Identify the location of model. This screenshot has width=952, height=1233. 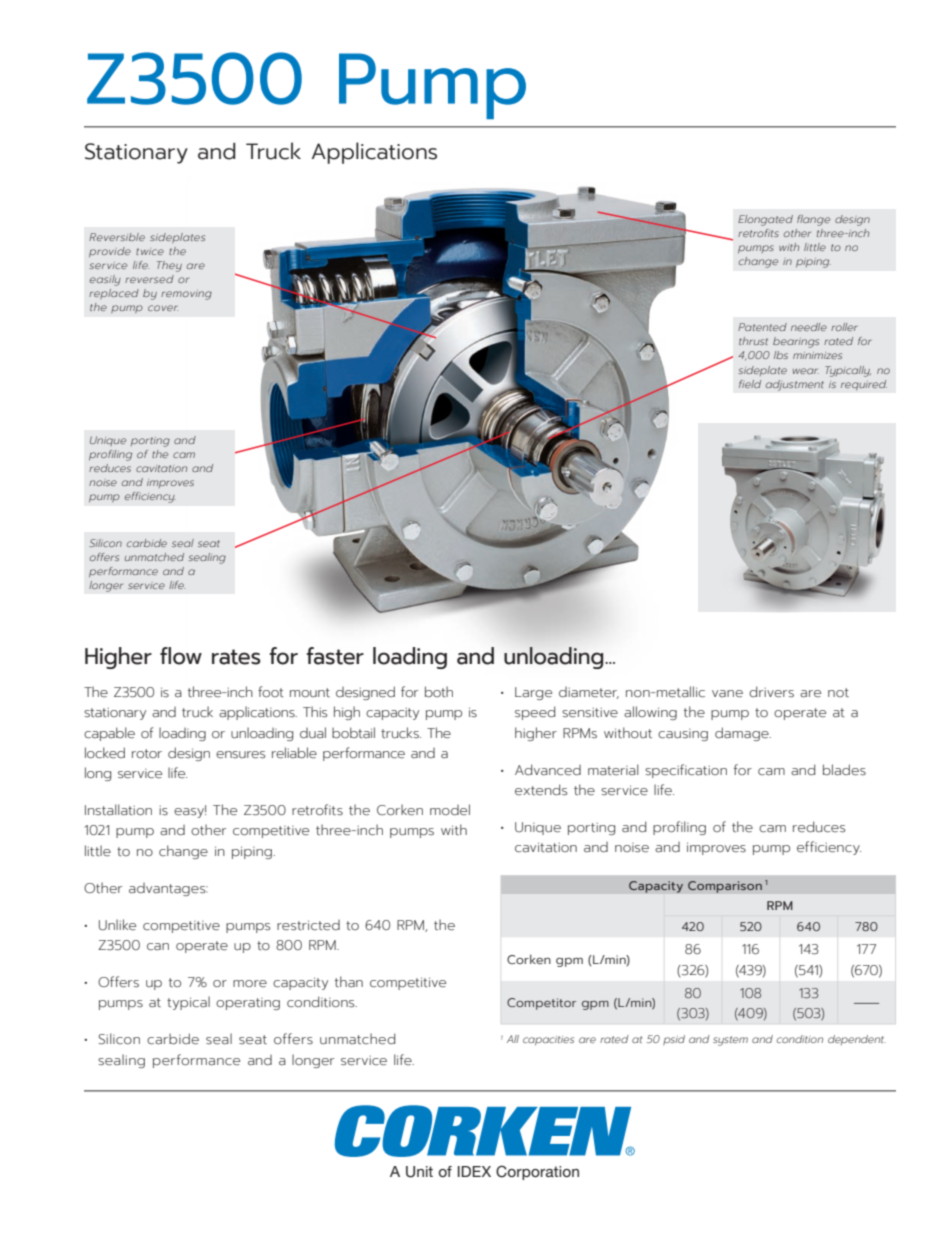
(450, 809).
